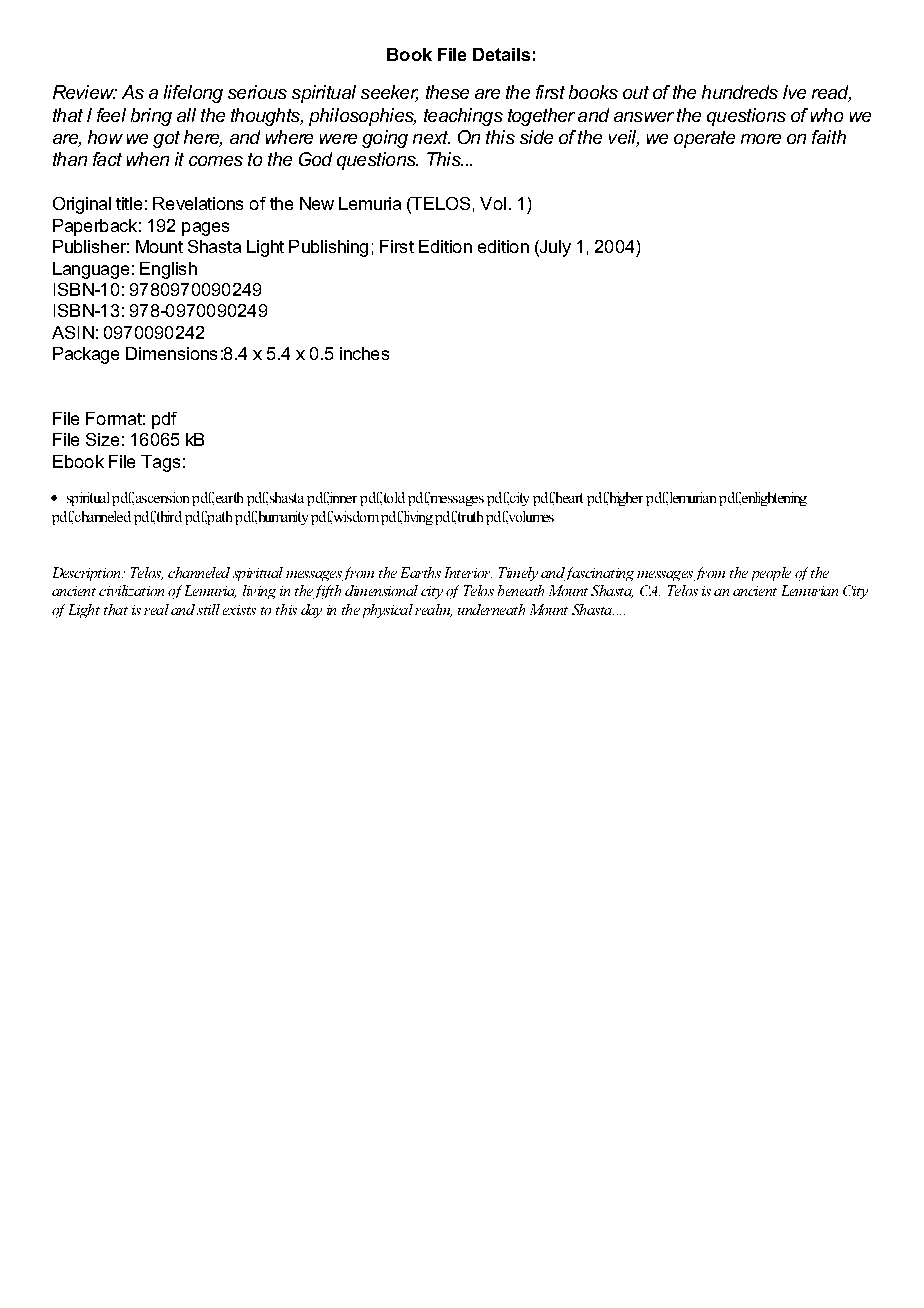  What do you see at coordinates (447, 92) in the page?
I see `these` at bounding box center [447, 92].
